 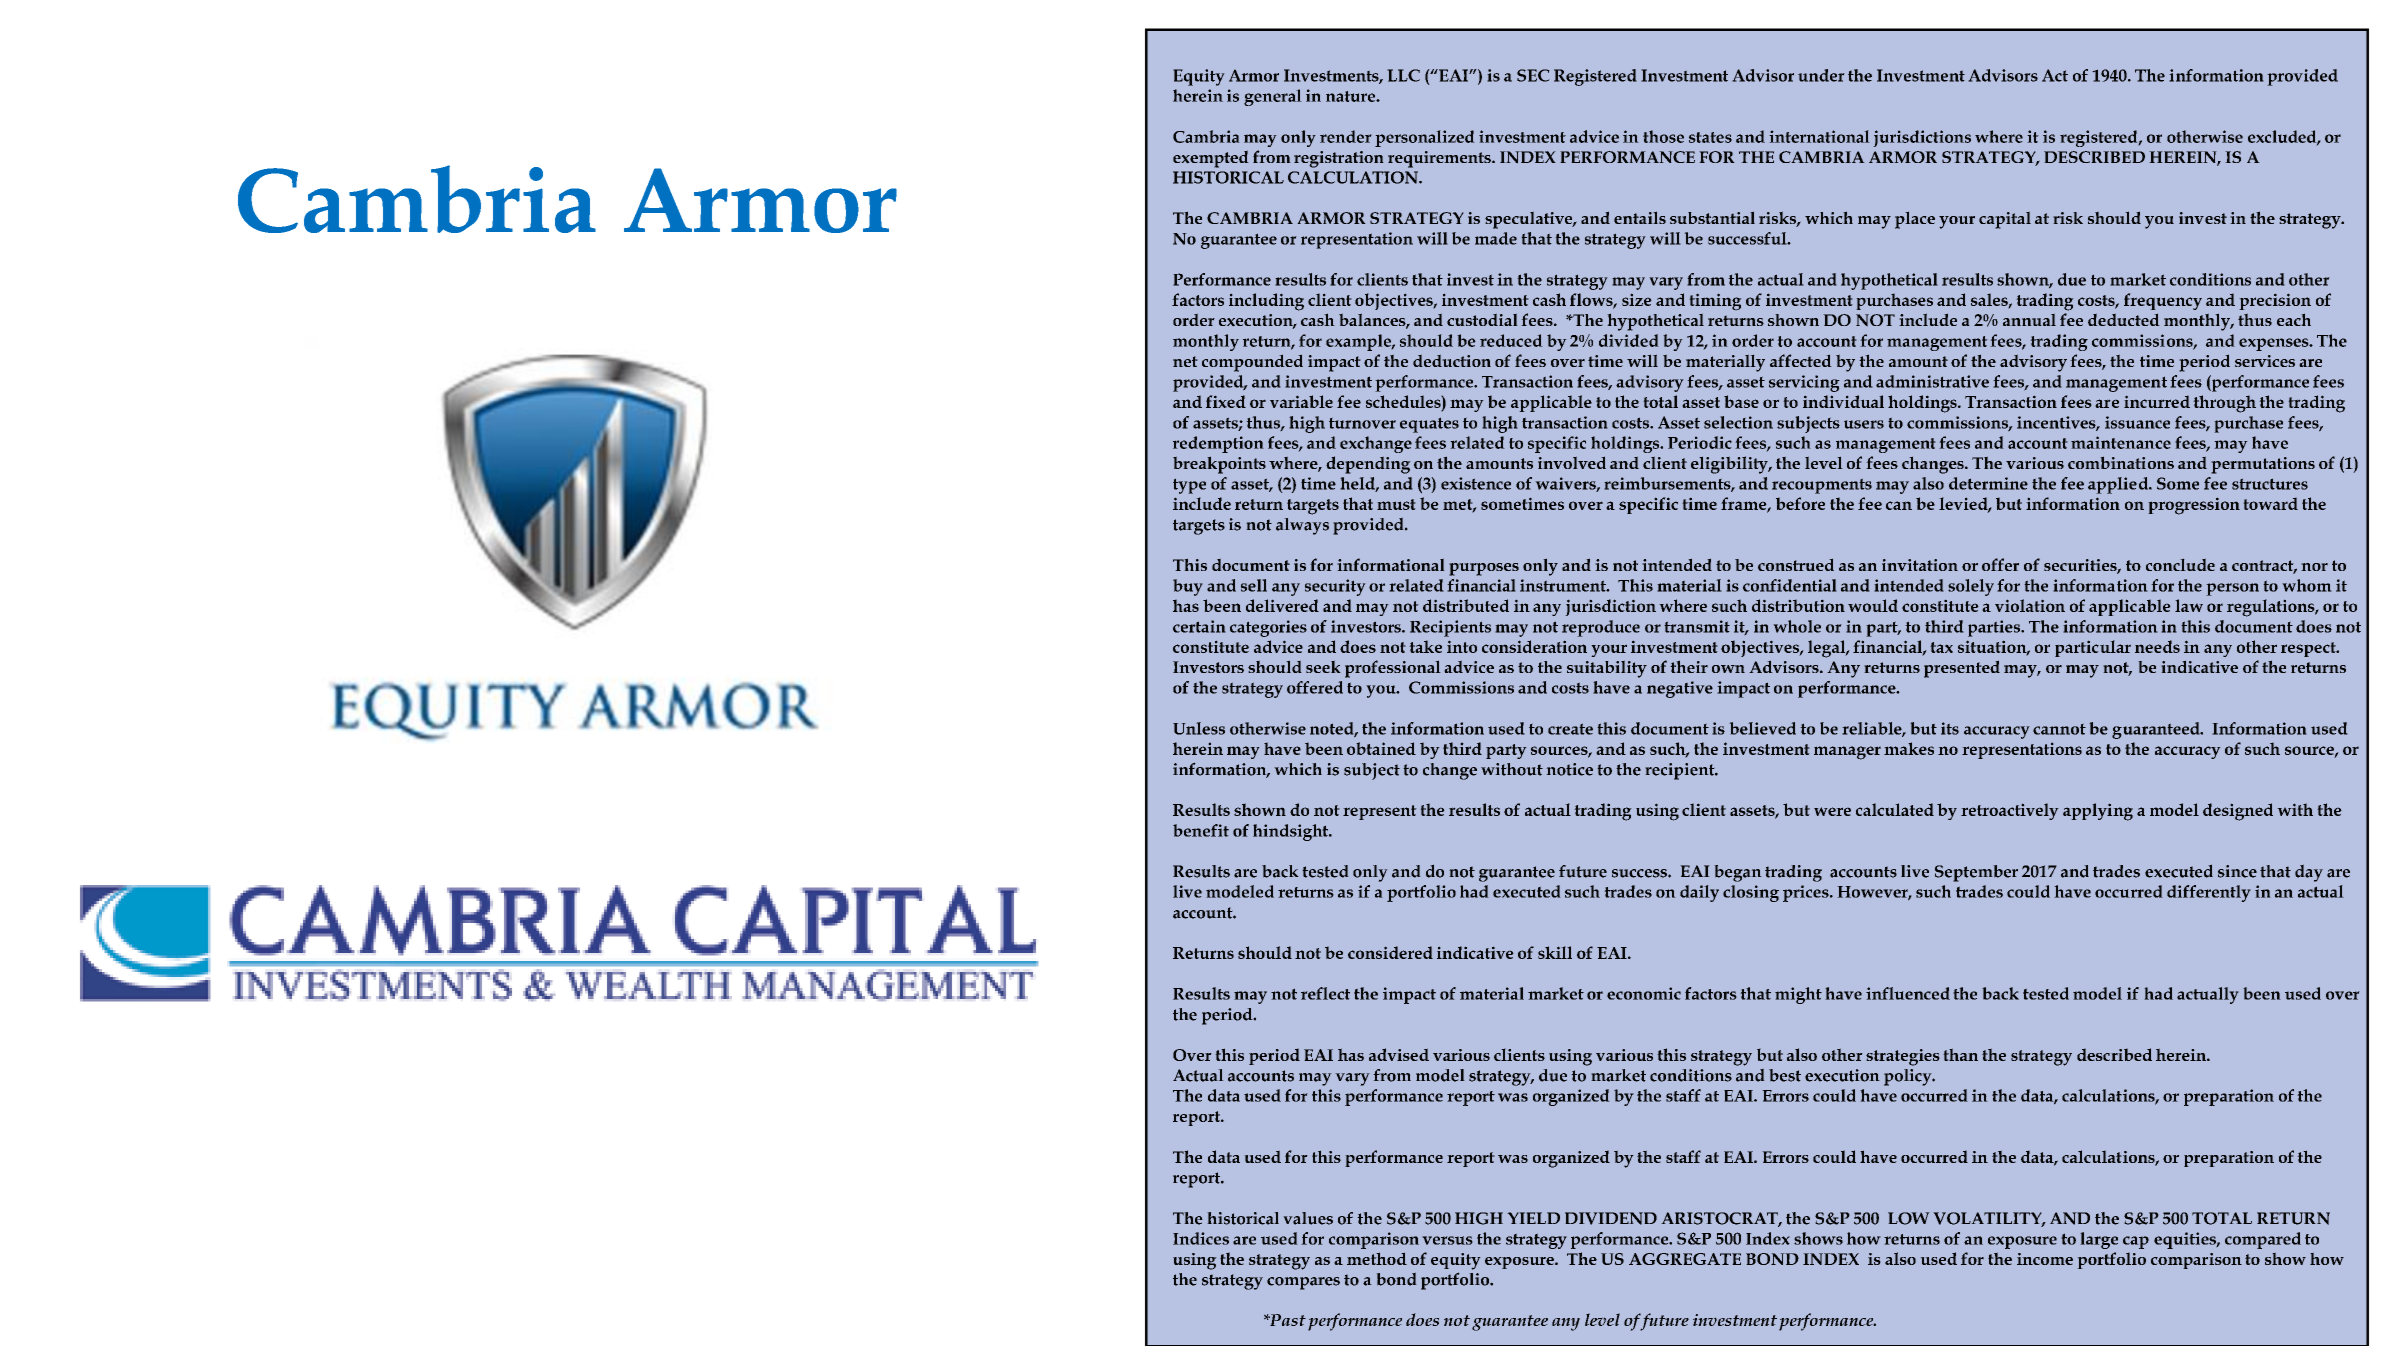 What do you see at coordinates (1710, 137) in the screenshot?
I see `states` at bounding box center [1710, 137].
